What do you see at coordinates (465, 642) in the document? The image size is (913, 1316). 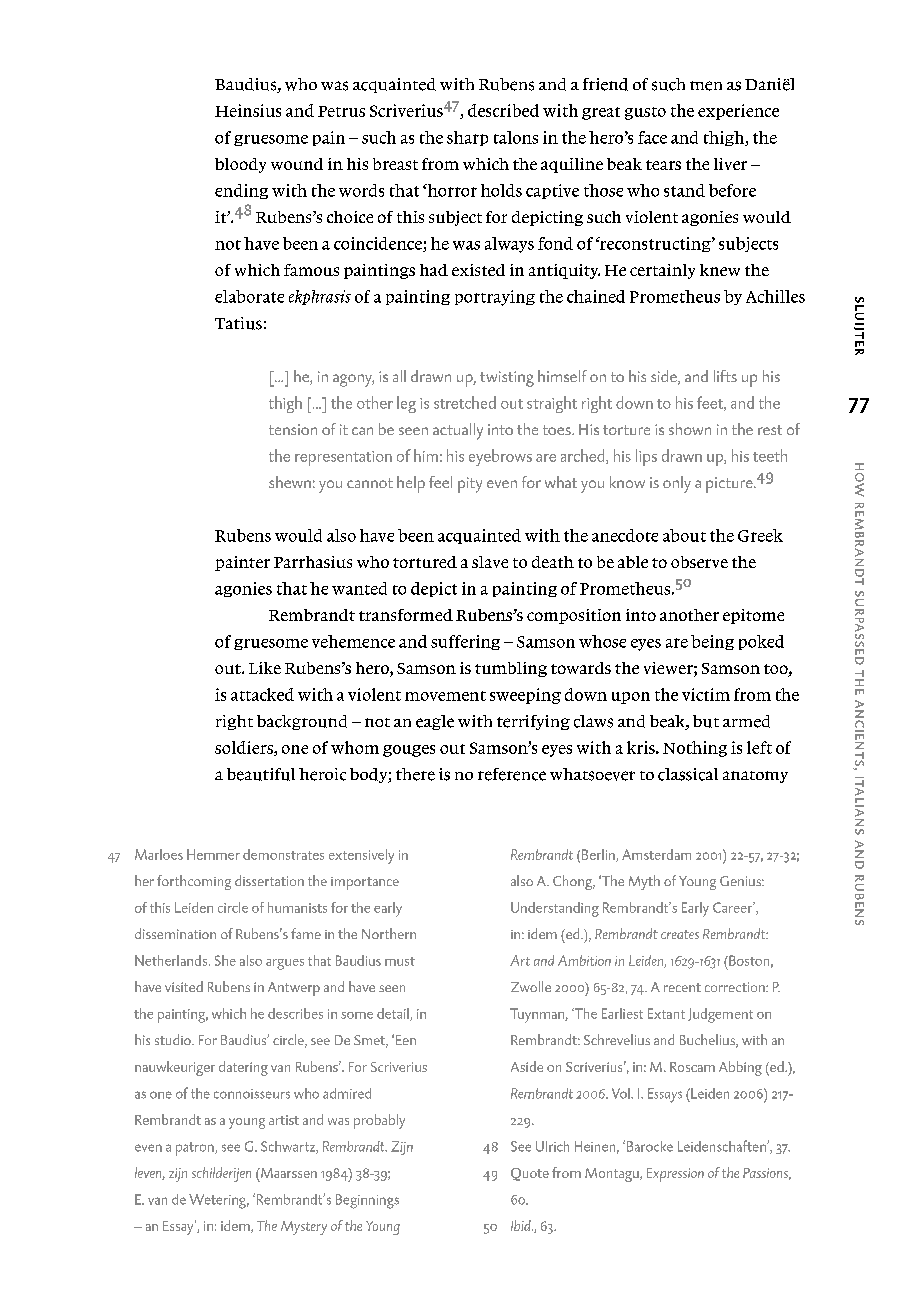 I see `suffering` at bounding box center [465, 642].
